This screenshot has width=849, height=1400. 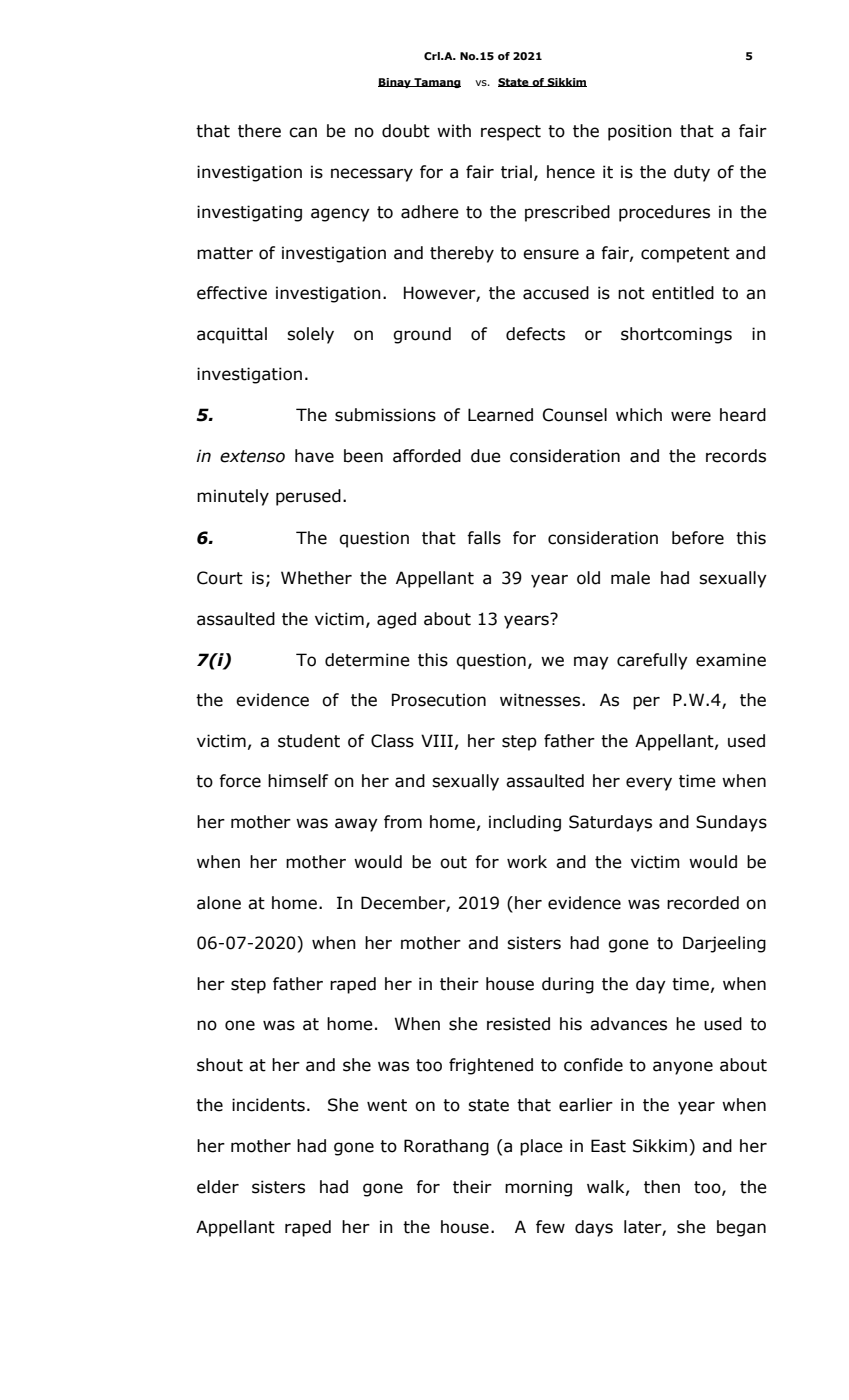 What do you see at coordinates (314, 456) in the screenshot?
I see `have` at bounding box center [314, 456].
